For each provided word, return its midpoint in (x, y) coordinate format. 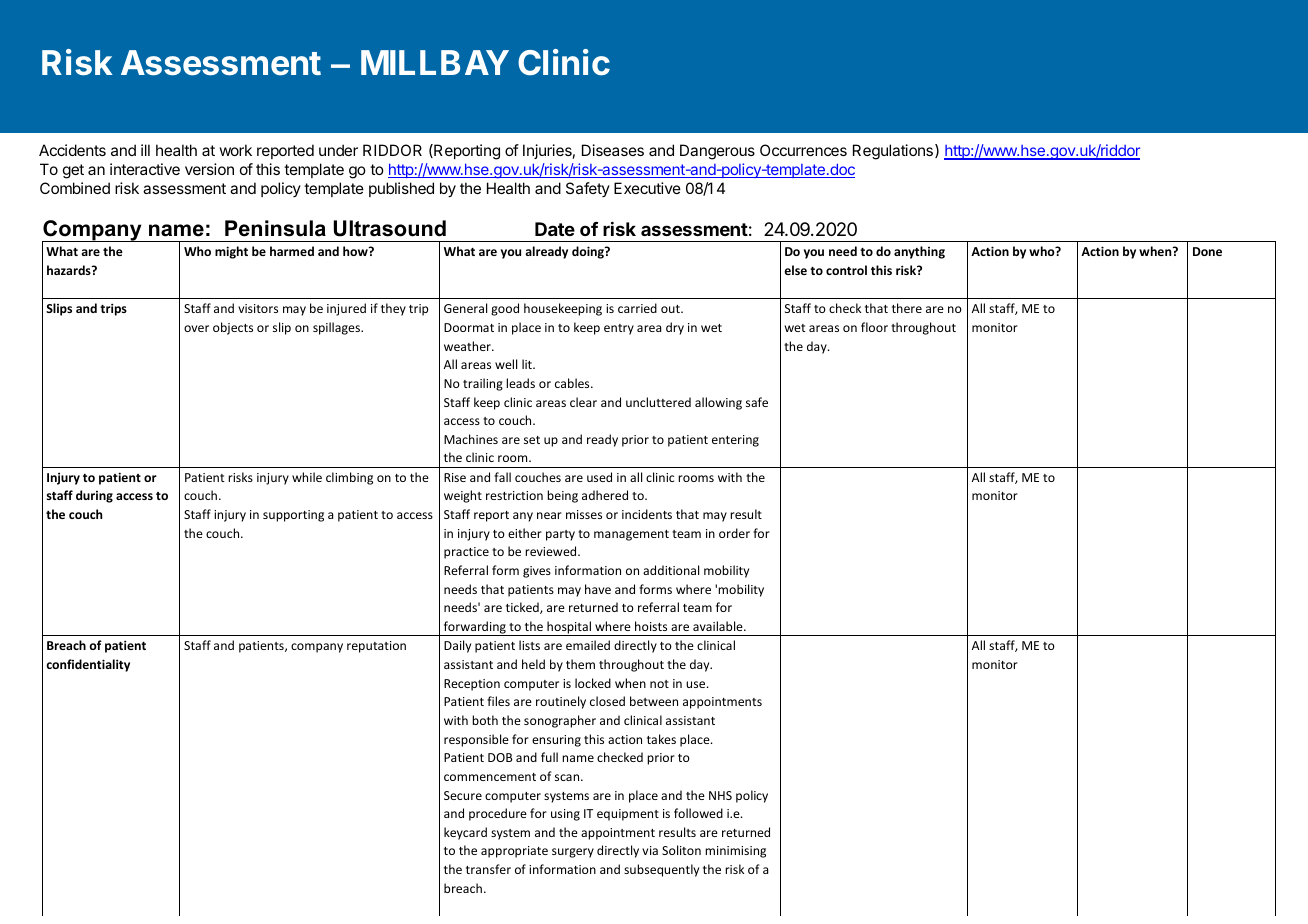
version (209, 169)
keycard (465, 833)
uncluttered (658, 402)
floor (874, 327)
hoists (651, 626)
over (196, 328)
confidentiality (88, 665)
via (650, 850)
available (719, 626)
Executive (647, 188)
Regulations (893, 152)
